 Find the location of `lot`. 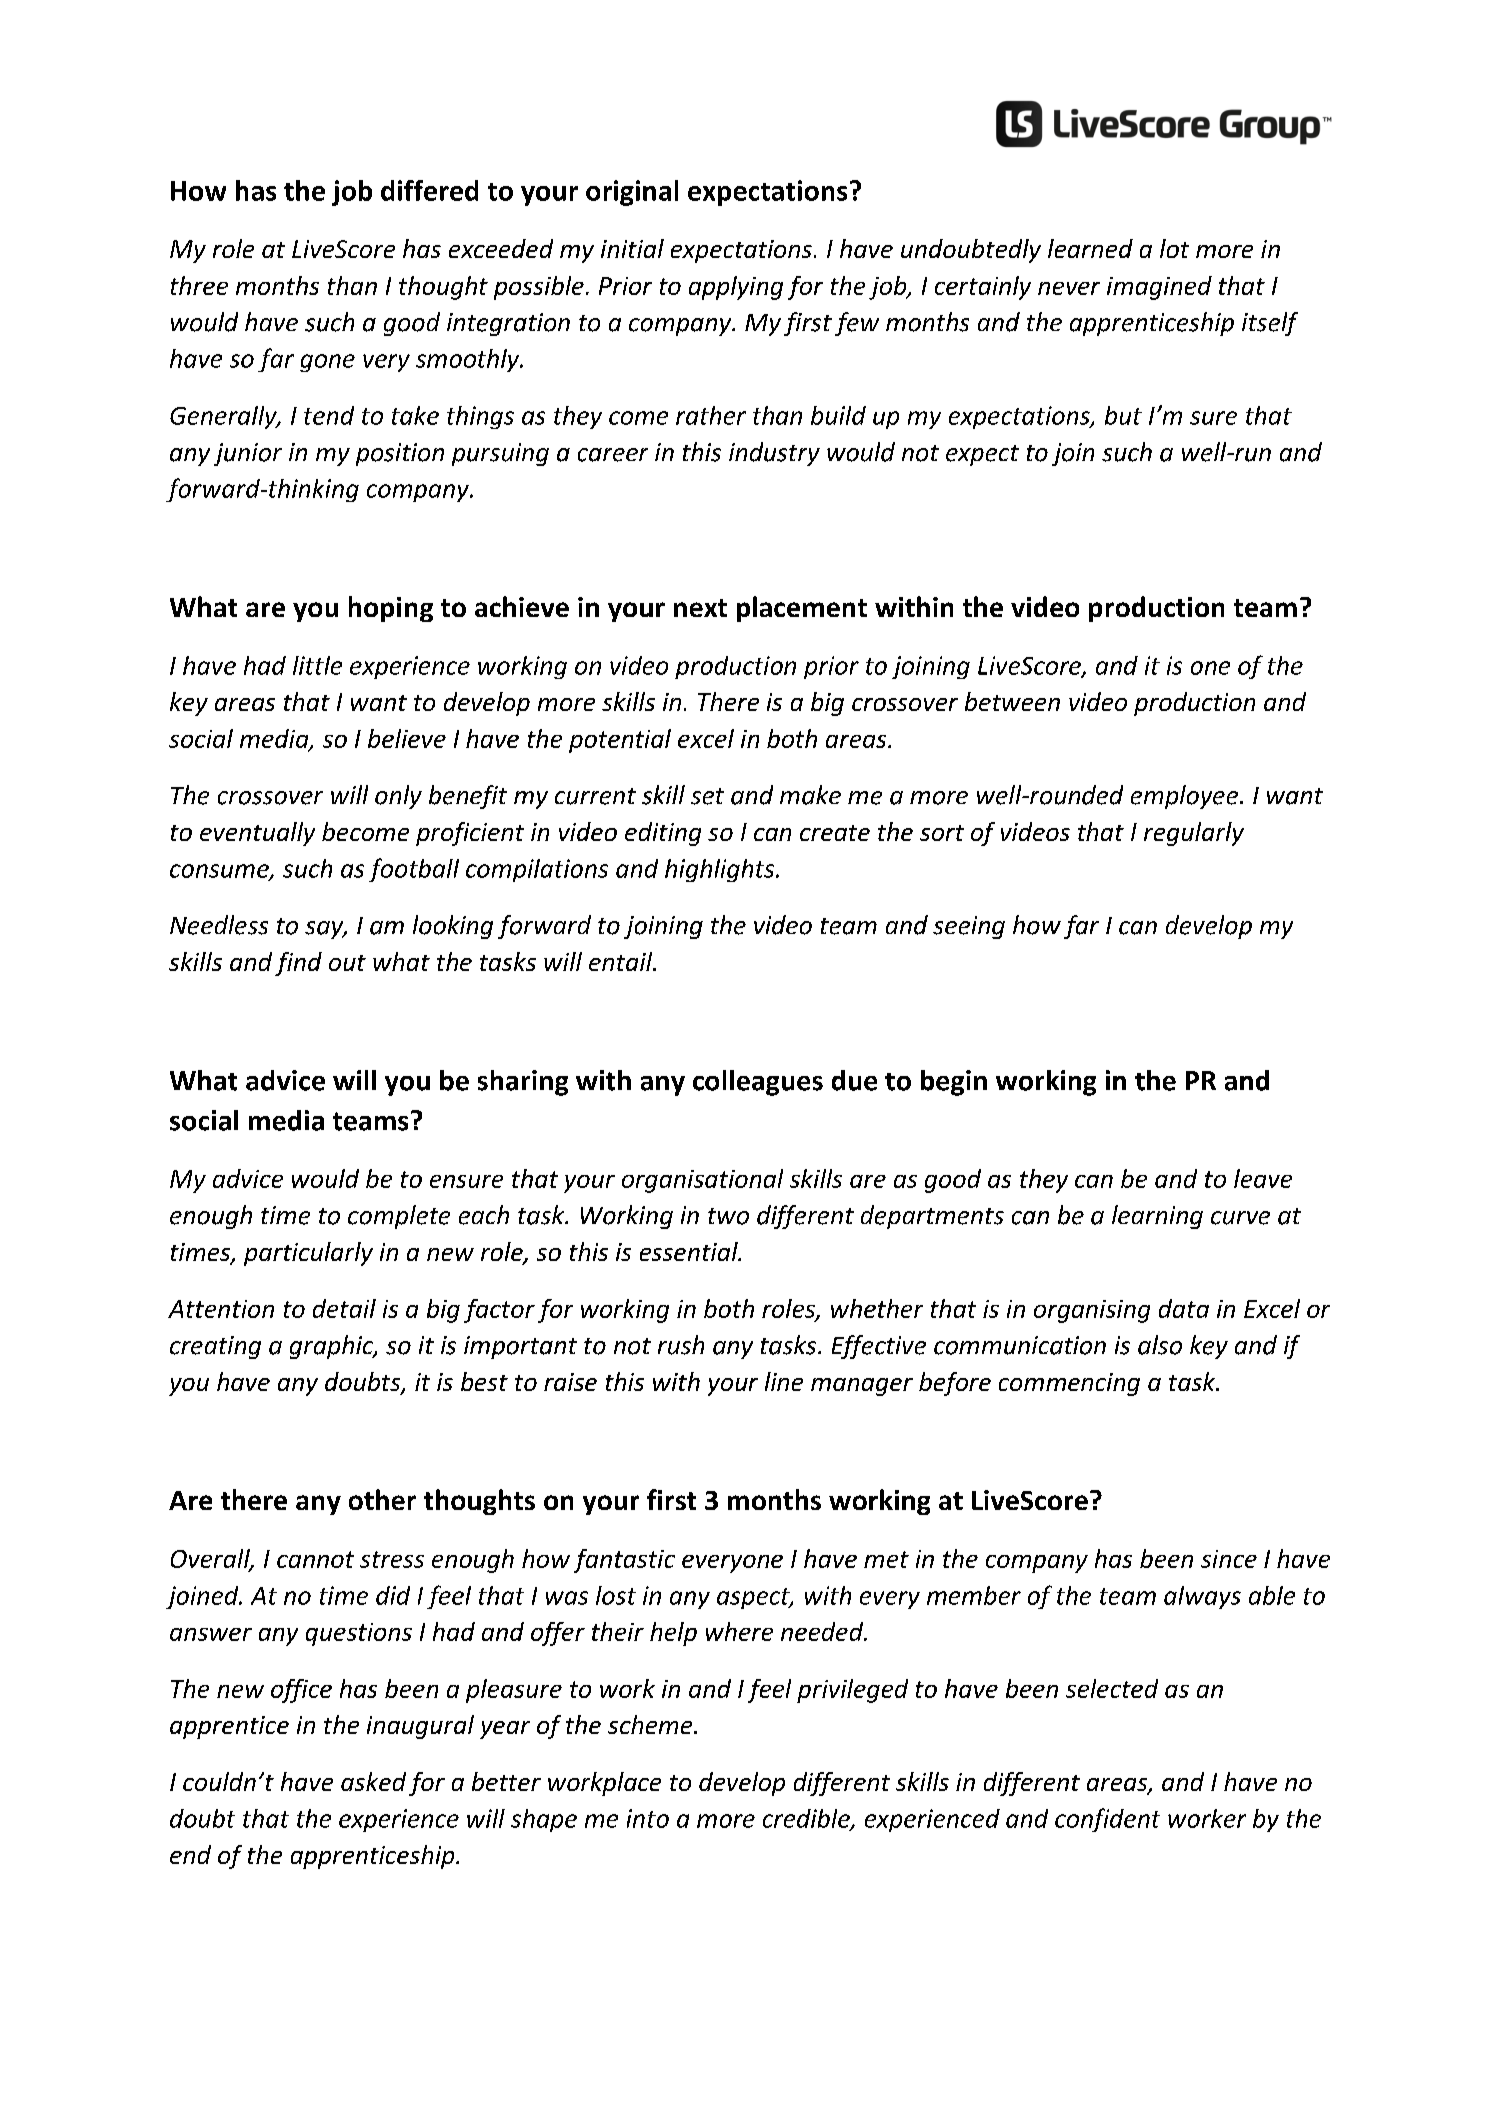

lot is located at coordinates (1174, 248).
